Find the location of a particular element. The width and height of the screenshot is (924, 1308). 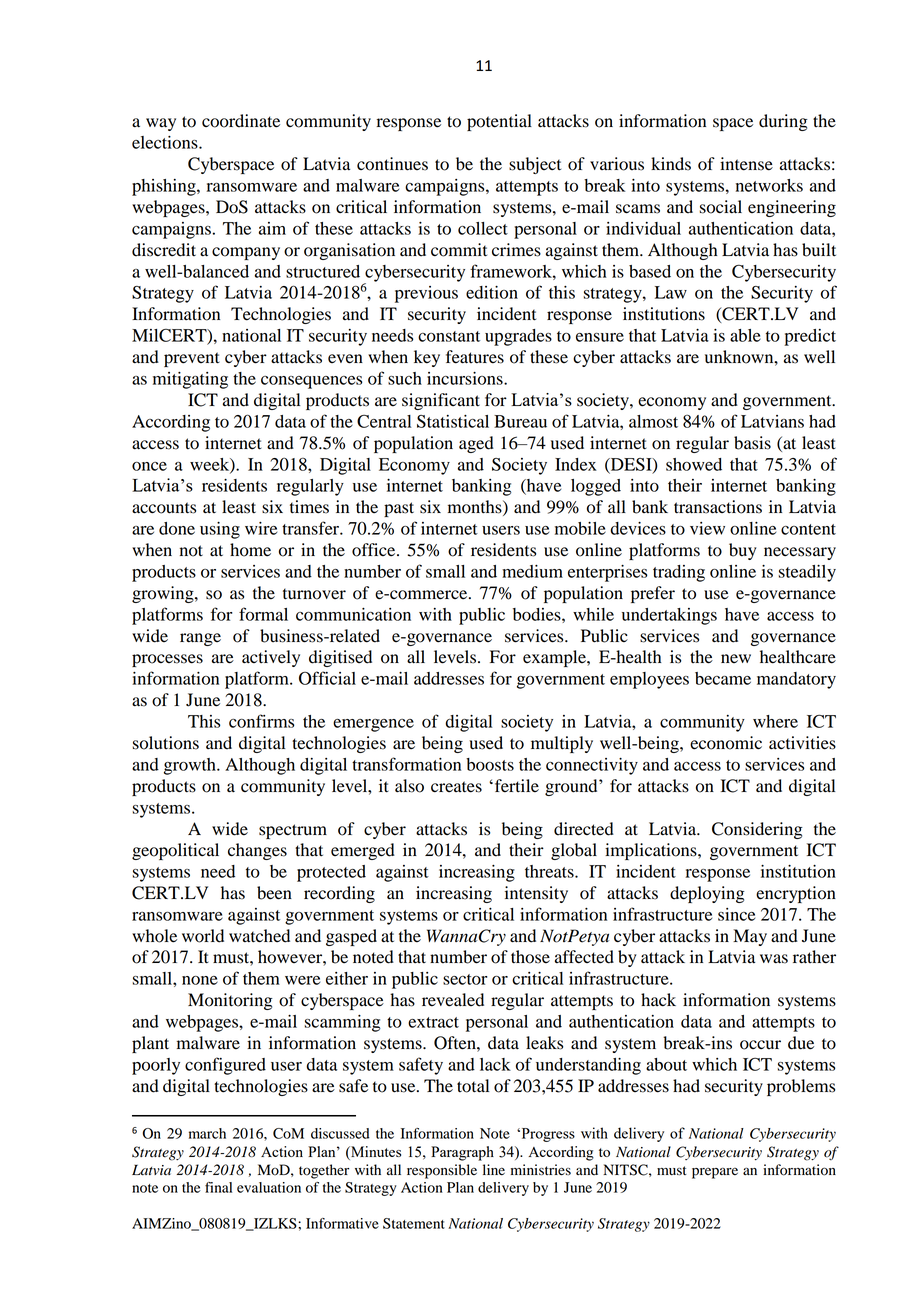

threats is located at coordinates (550, 871).
